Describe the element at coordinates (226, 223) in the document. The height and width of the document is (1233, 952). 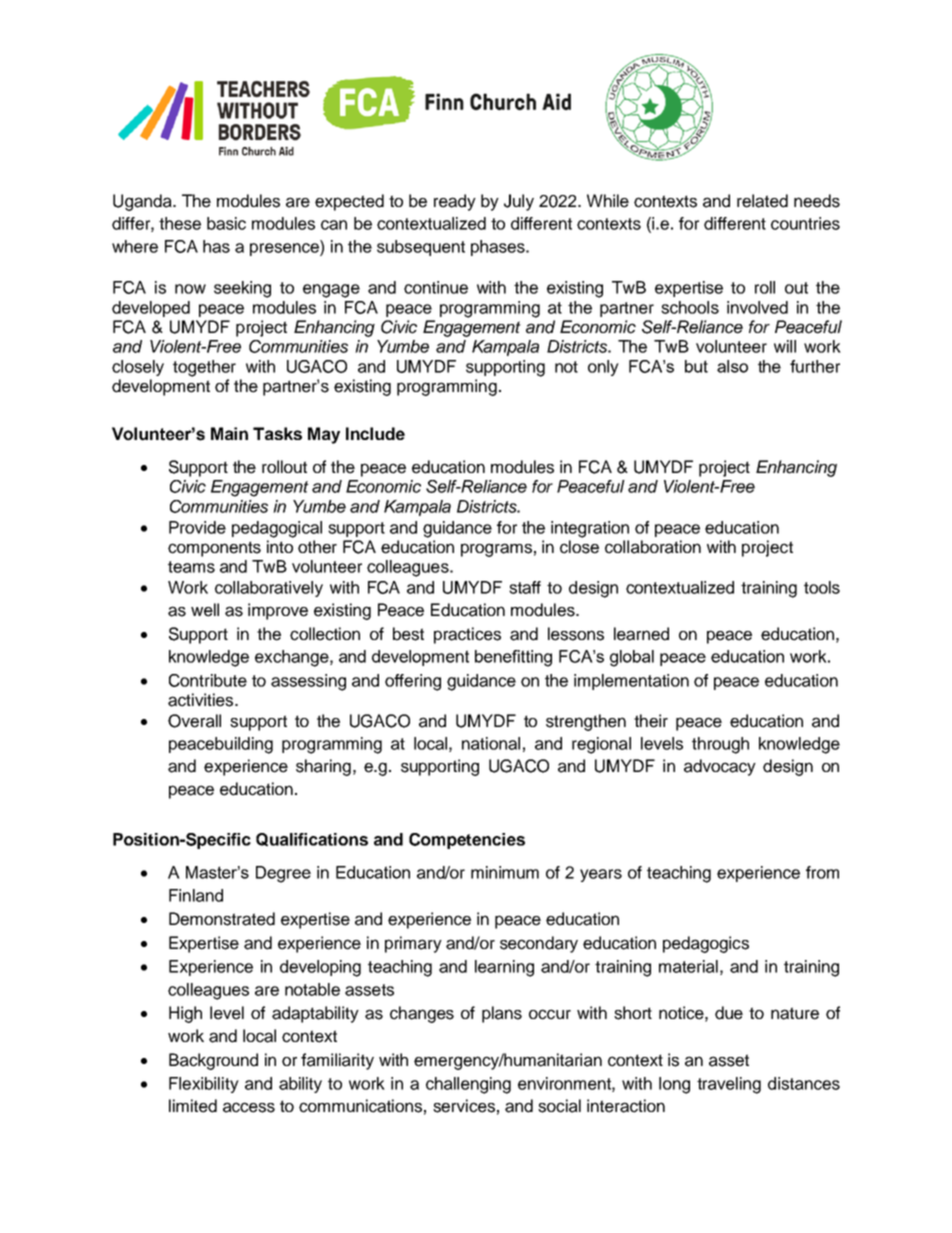
I see `basic` at that location.
